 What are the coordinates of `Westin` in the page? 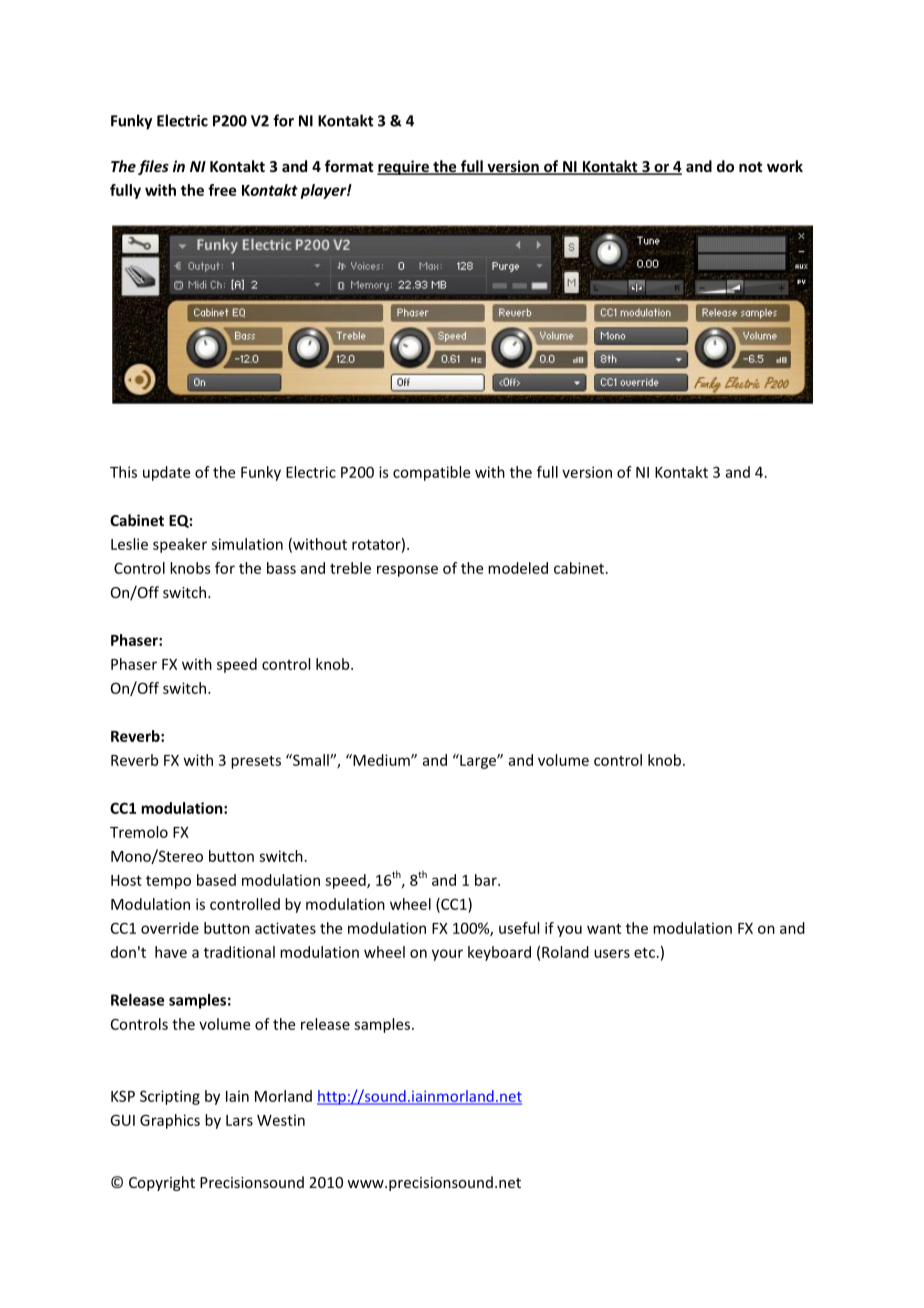 It's located at (281, 1120).
